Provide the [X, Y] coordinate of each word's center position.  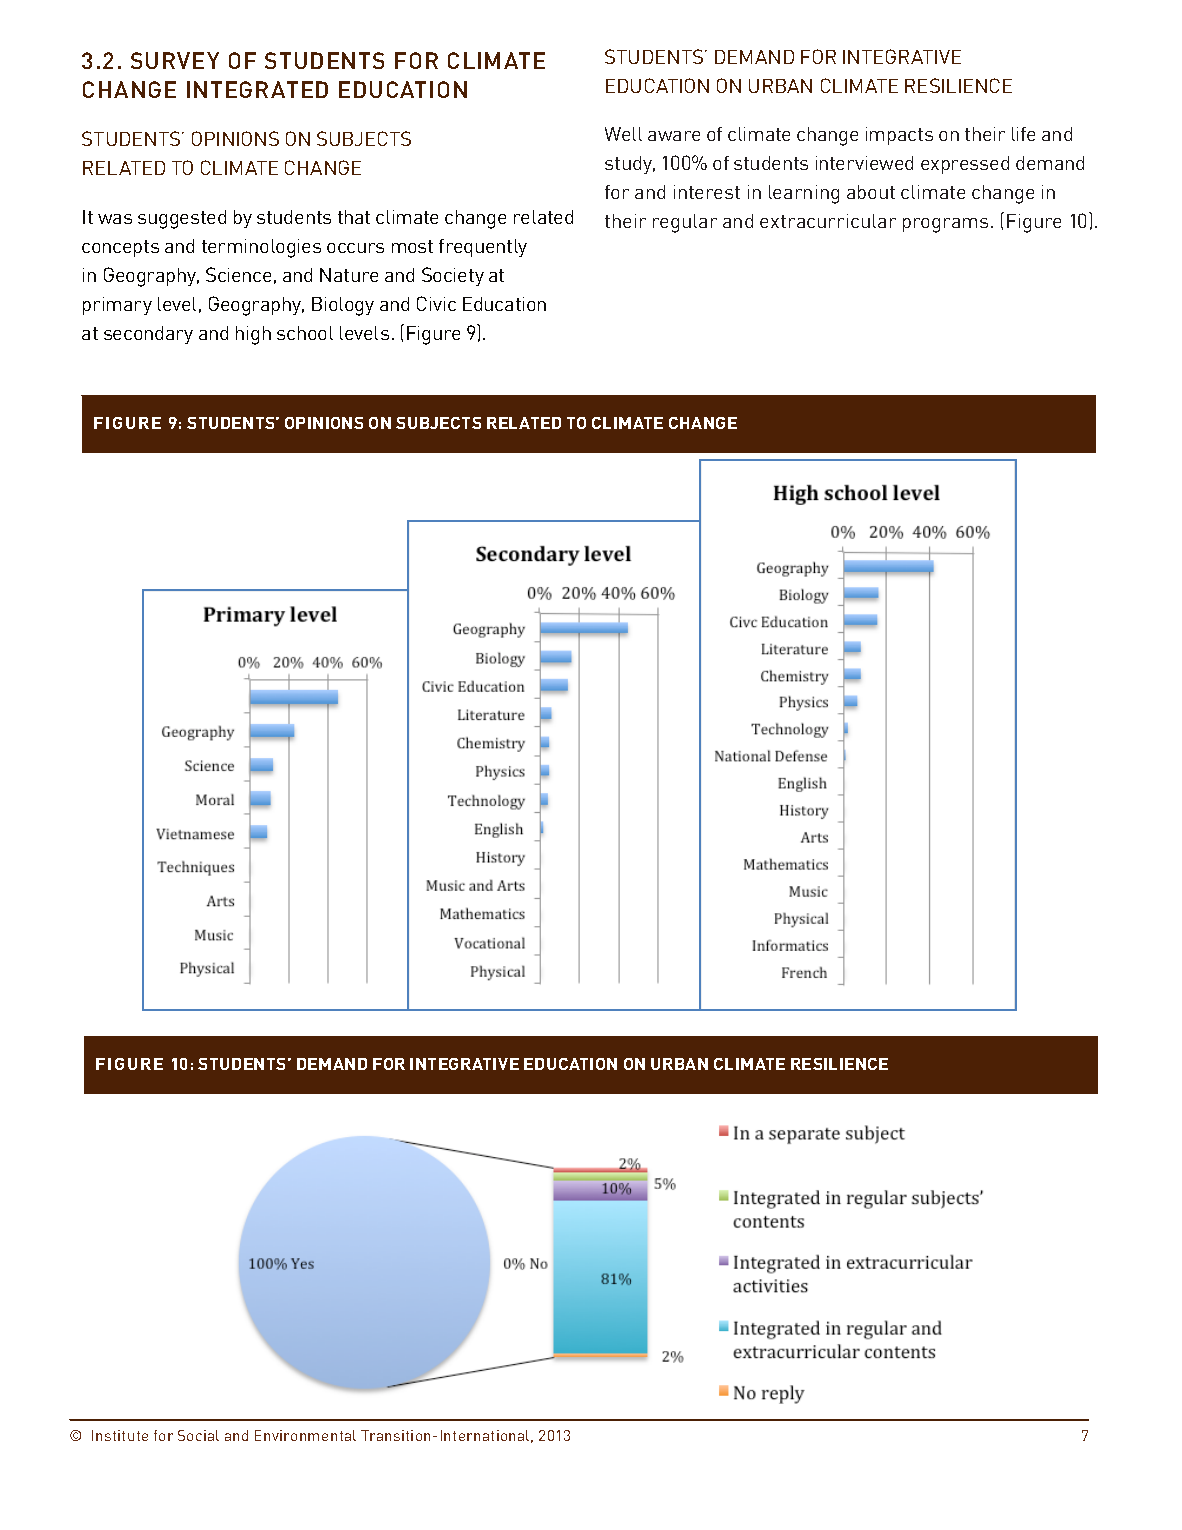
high [253, 335]
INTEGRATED [257, 89]
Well [623, 134]
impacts [899, 136]
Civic [436, 303]
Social [198, 1435]
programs [945, 225]
